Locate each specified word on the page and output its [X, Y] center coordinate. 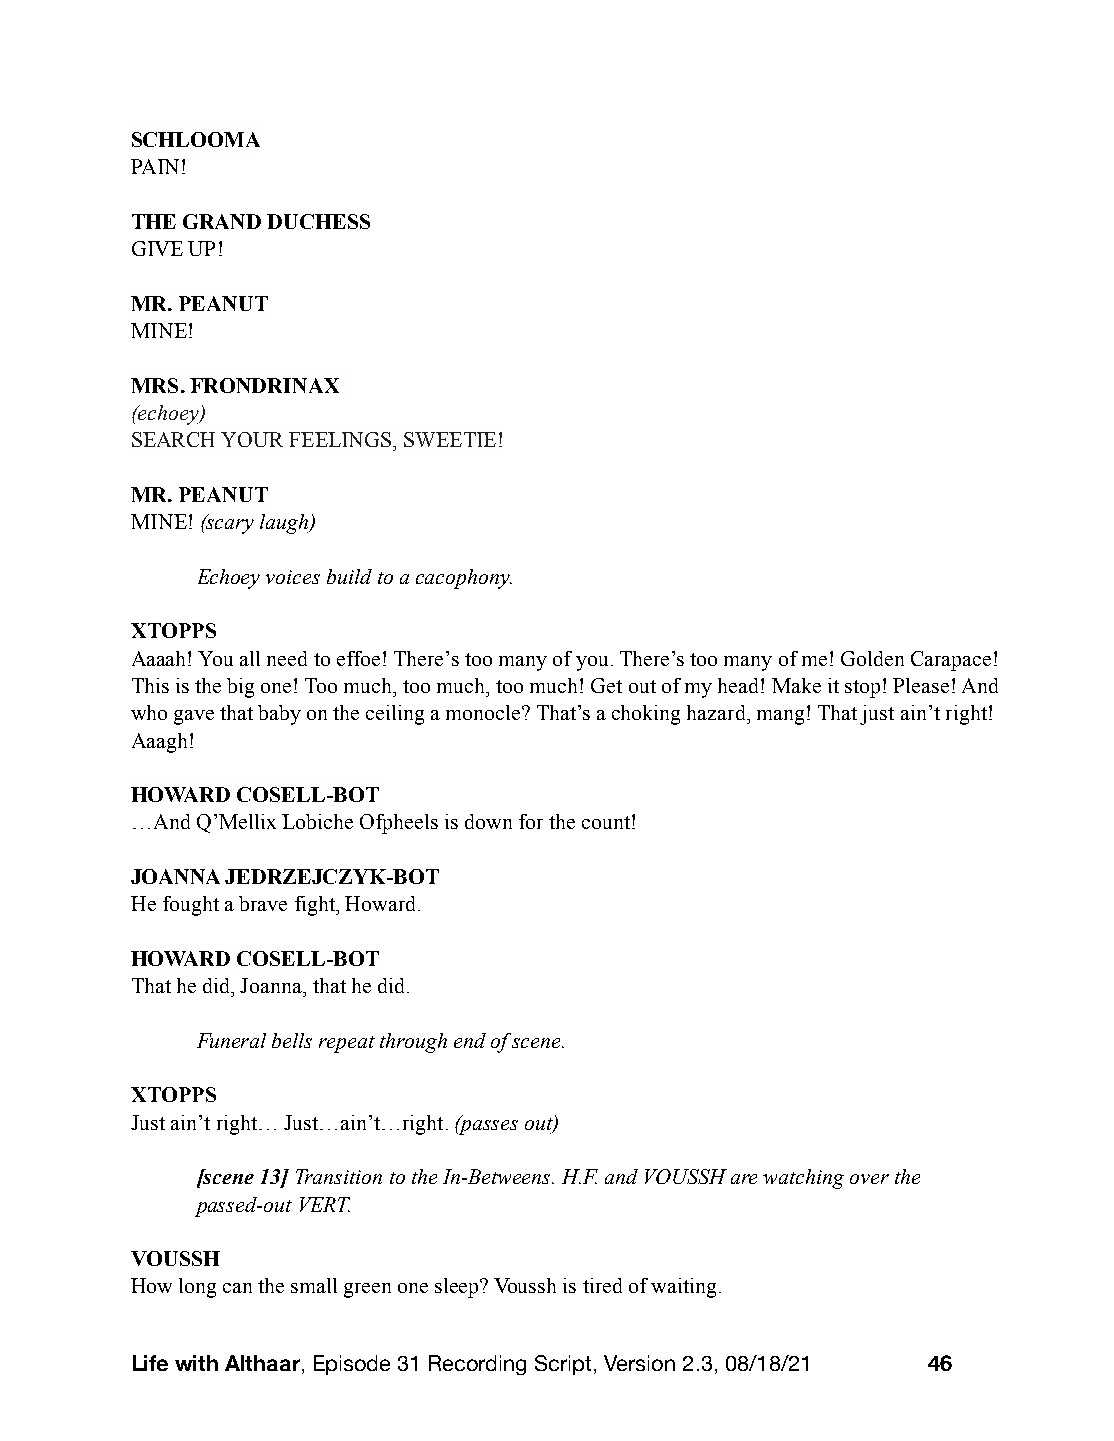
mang [780, 717]
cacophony [464, 579]
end [470, 1040]
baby [279, 715]
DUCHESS [318, 221]
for [531, 821]
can [237, 1288]
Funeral [231, 1040]
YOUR [252, 439]
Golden [872, 658]
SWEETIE [450, 439]
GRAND [222, 221]
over [869, 1179]
